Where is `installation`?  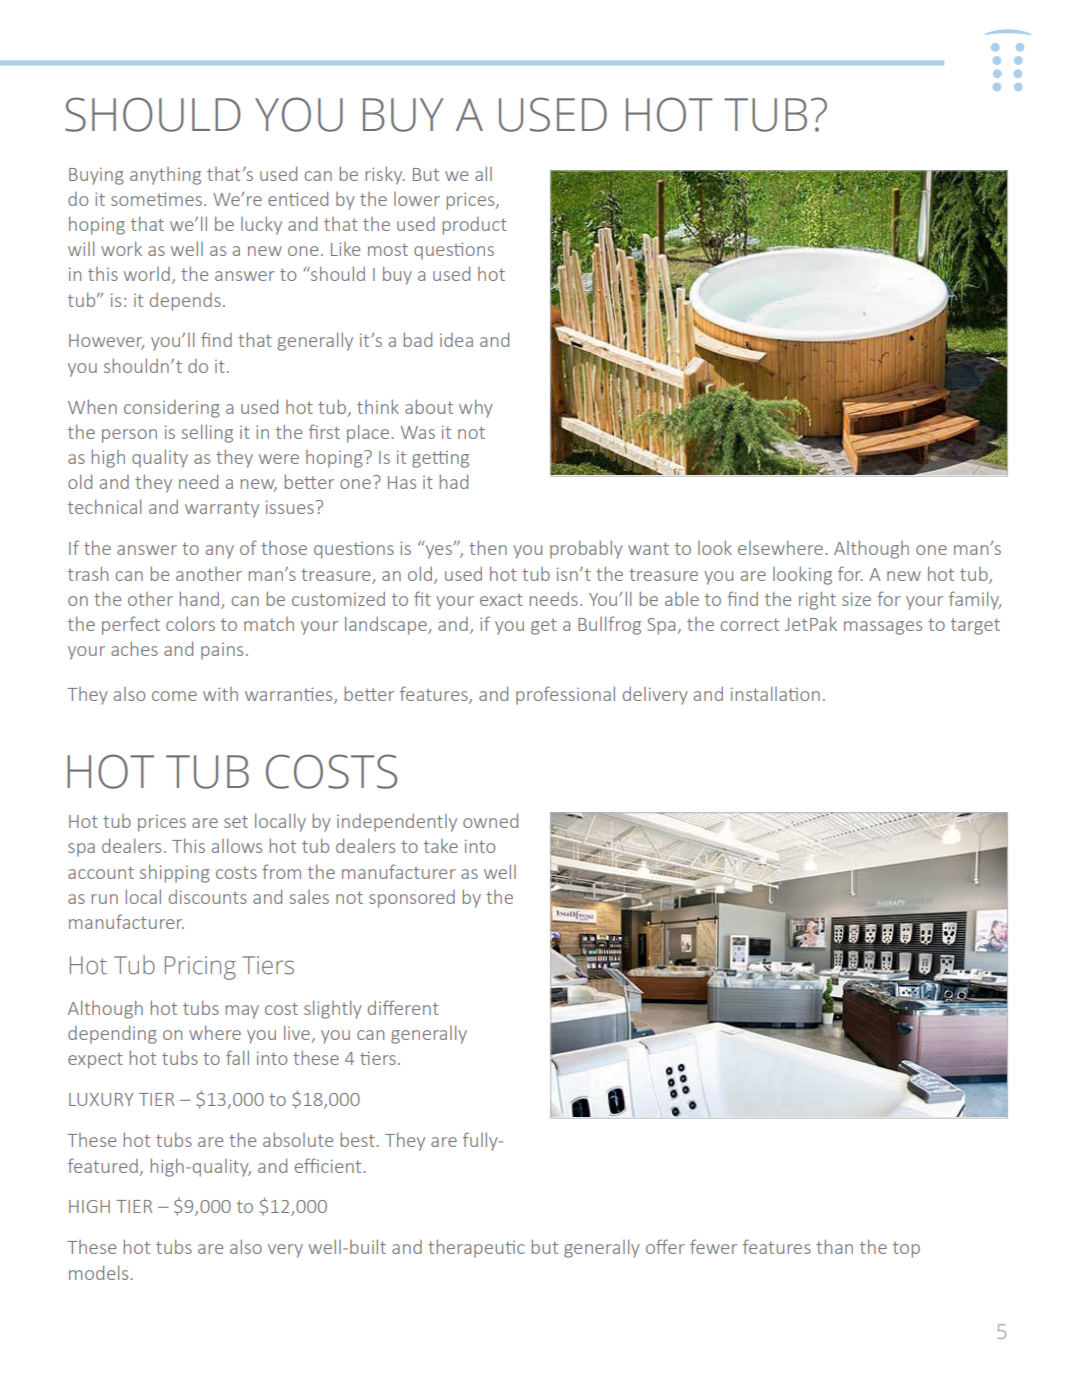
installation is located at coordinates (775, 693).
